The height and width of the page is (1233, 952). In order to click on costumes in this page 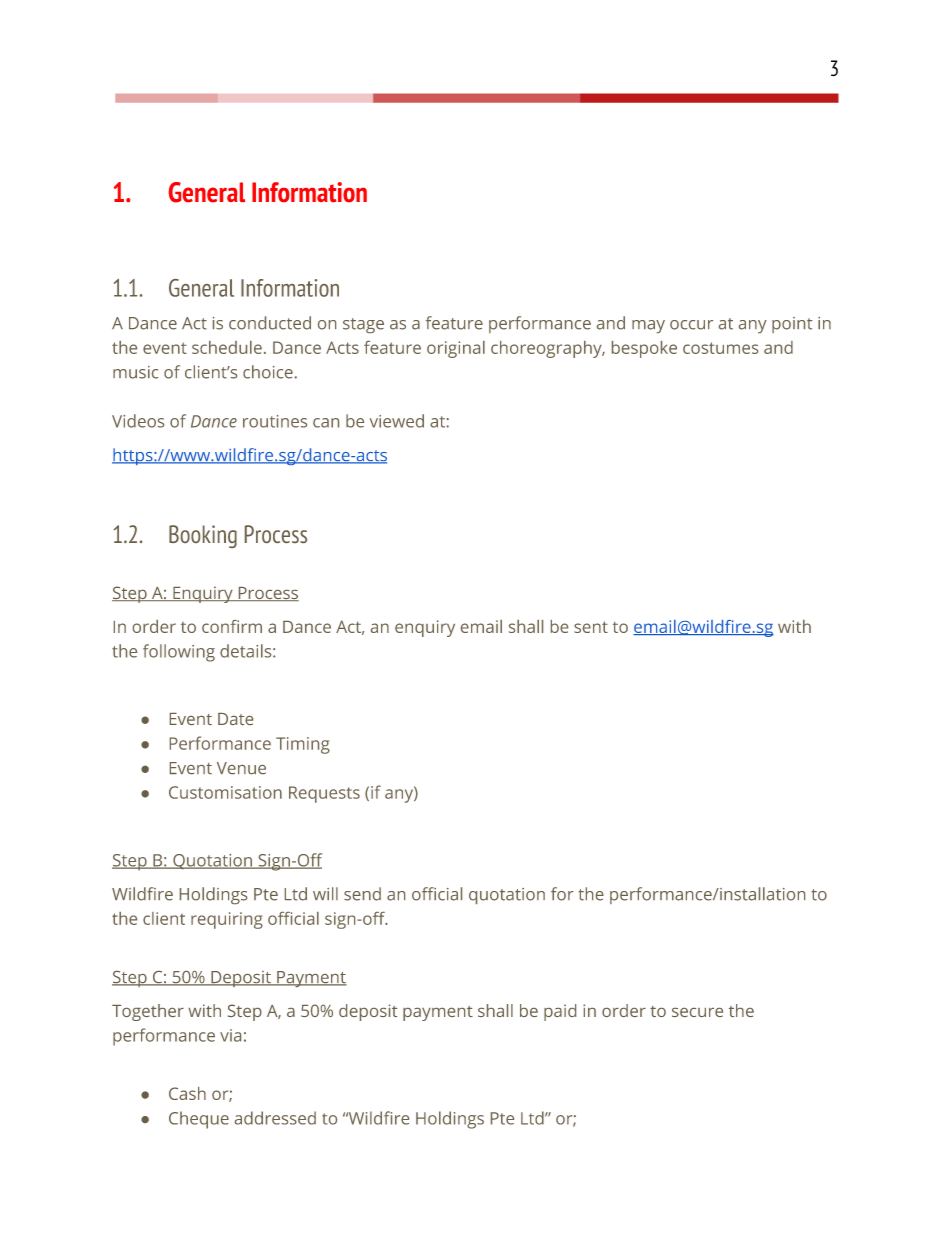, I will do `click(720, 348)`.
